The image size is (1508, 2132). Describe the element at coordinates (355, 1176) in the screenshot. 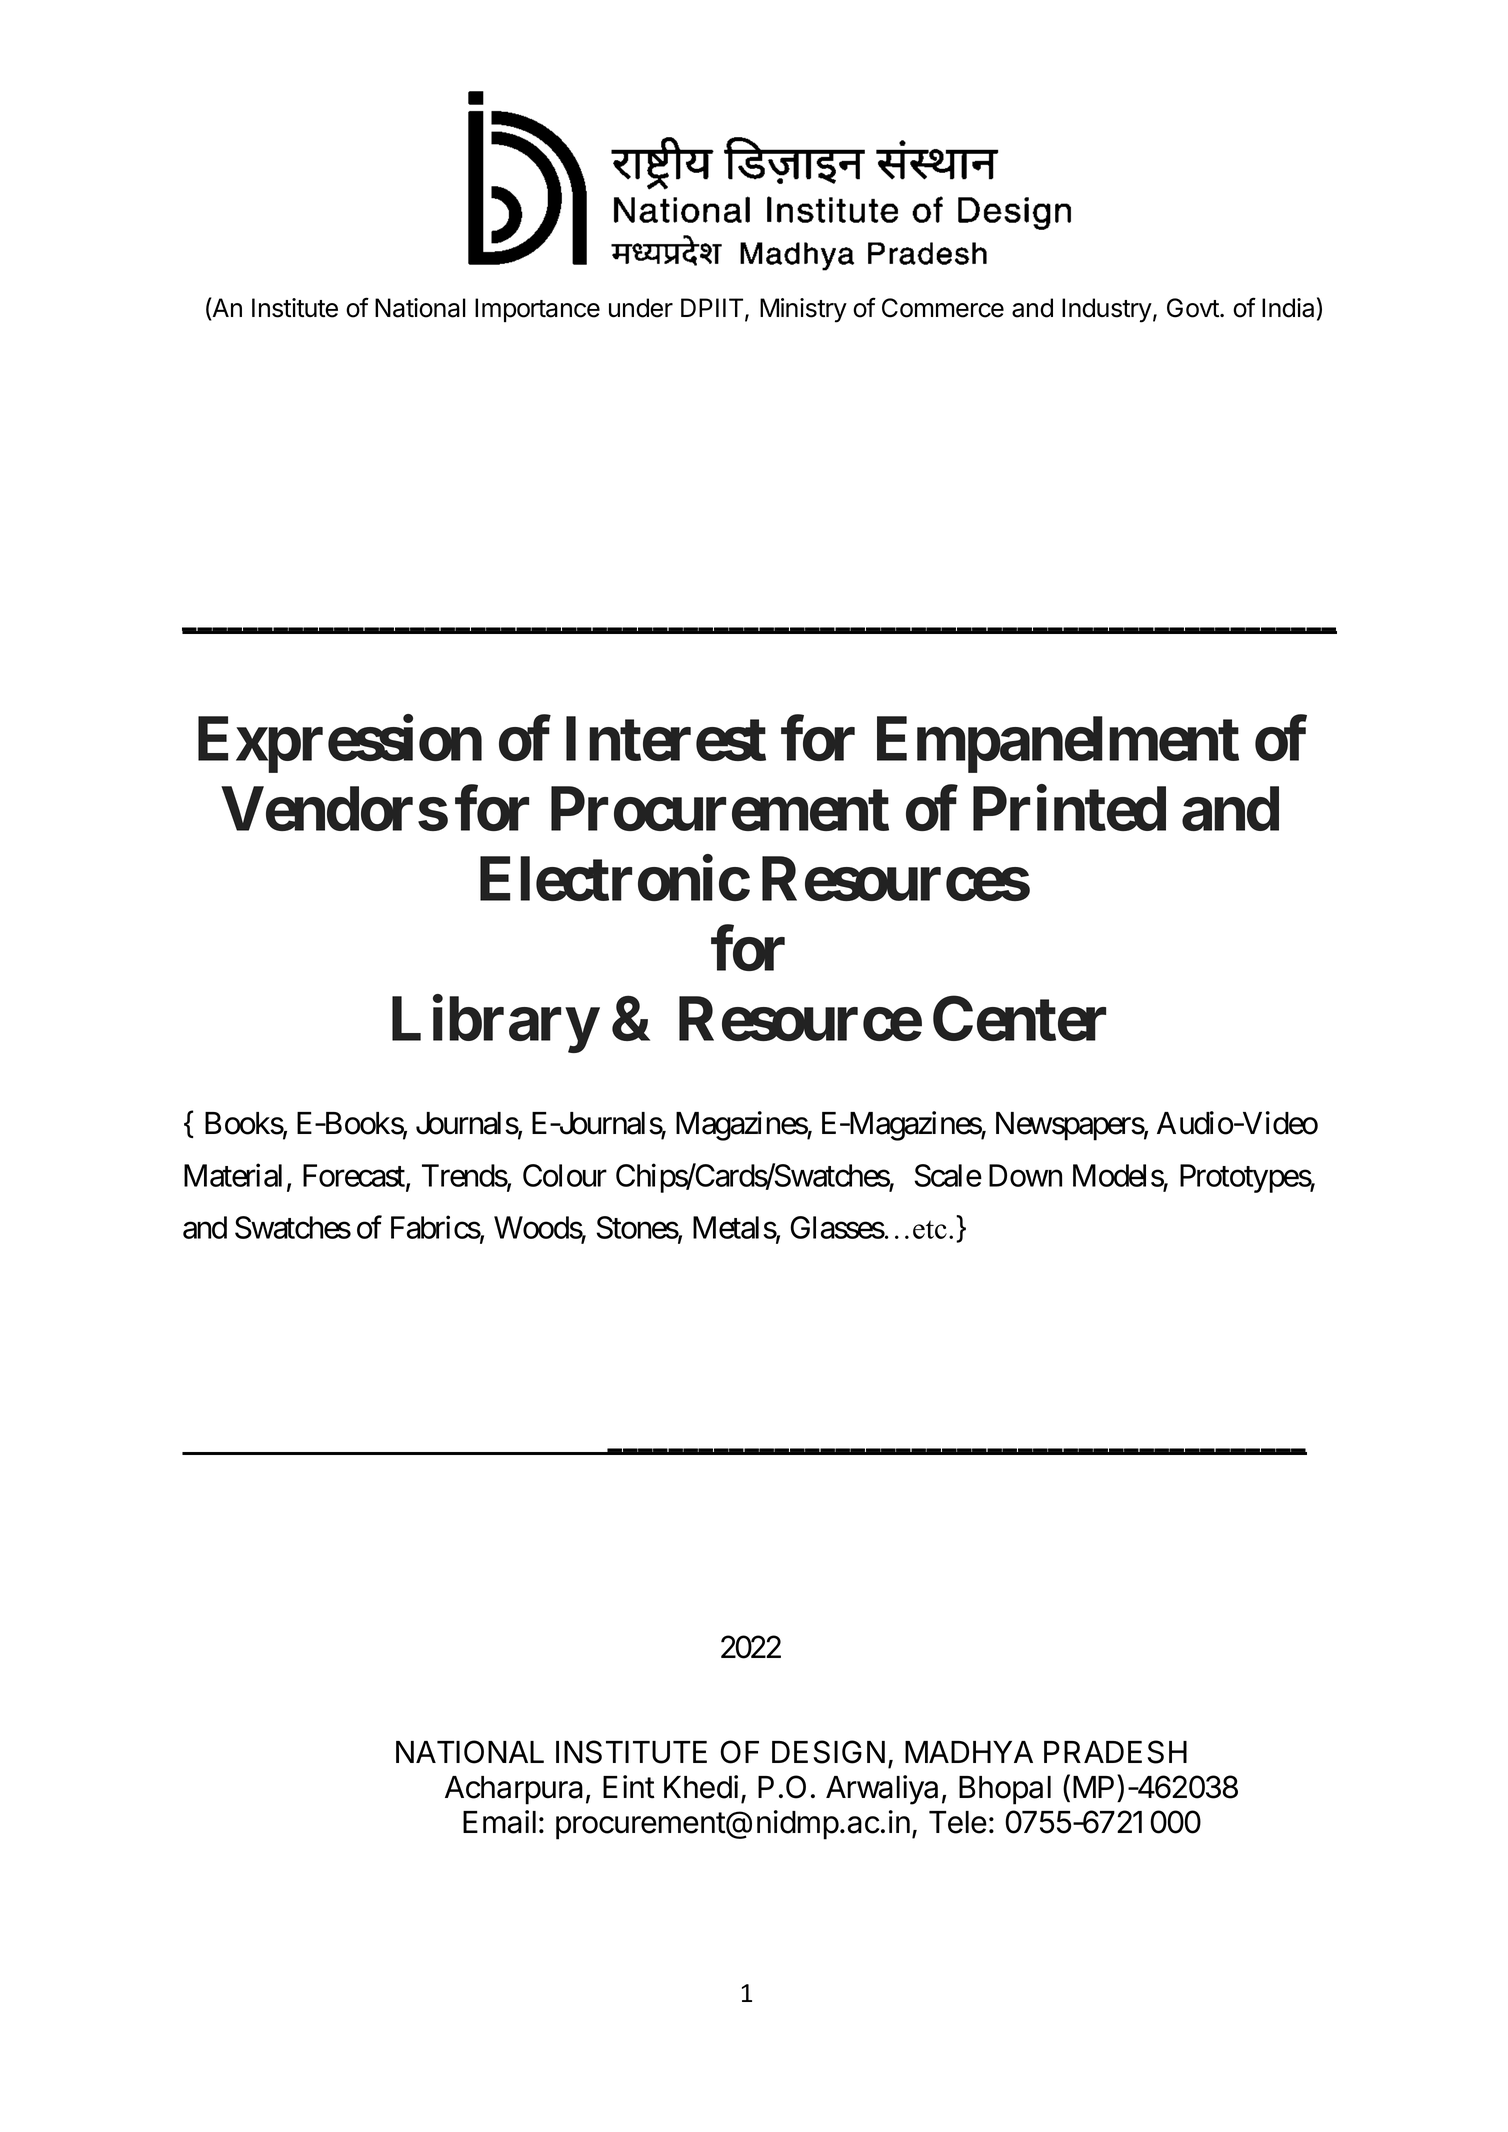

I see `Forecast` at that location.
